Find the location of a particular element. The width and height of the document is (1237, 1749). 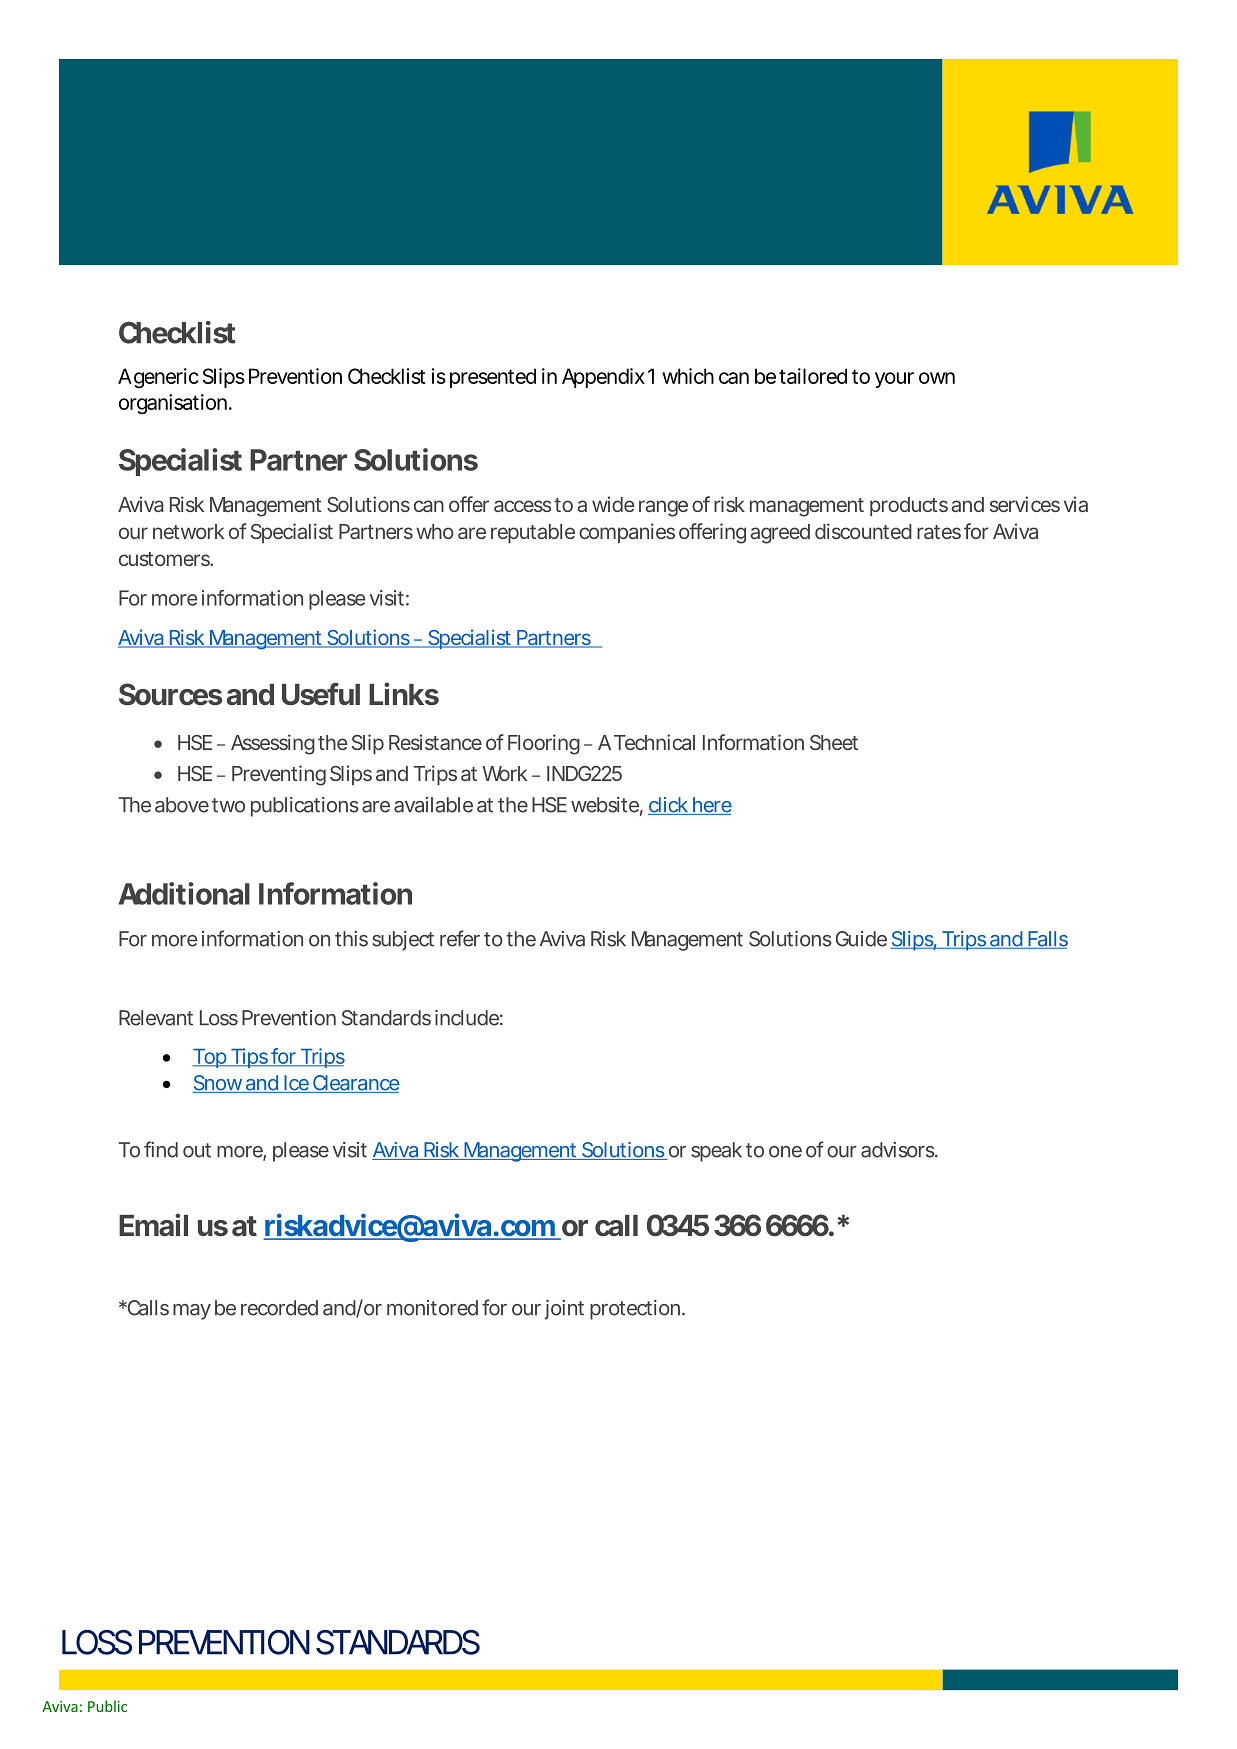

include is located at coordinates (467, 1018).
